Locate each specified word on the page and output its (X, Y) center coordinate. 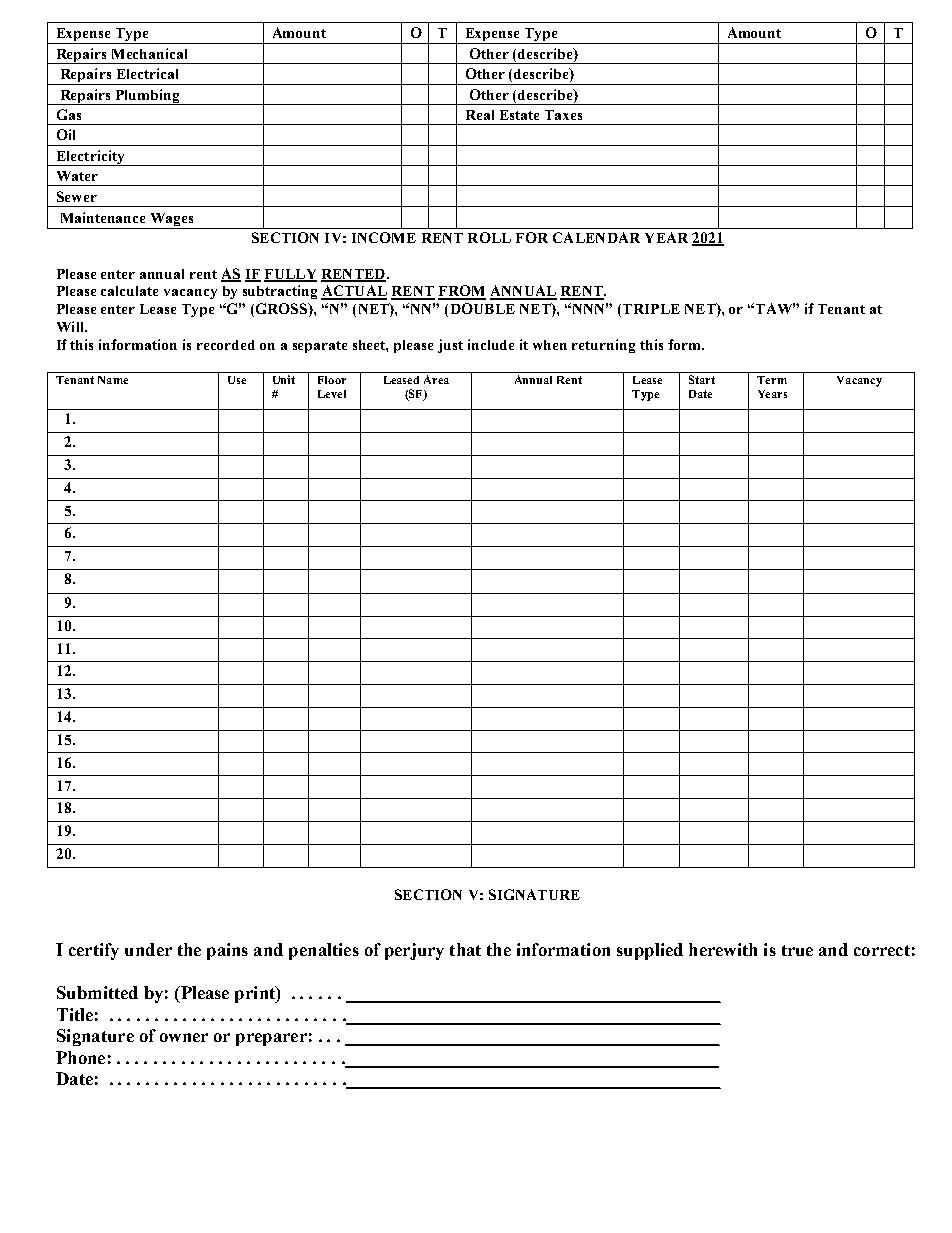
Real (480, 115)
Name (113, 380)
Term (772, 380)
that (465, 949)
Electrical (147, 73)
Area (436, 379)
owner (184, 1037)
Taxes (563, 115)
